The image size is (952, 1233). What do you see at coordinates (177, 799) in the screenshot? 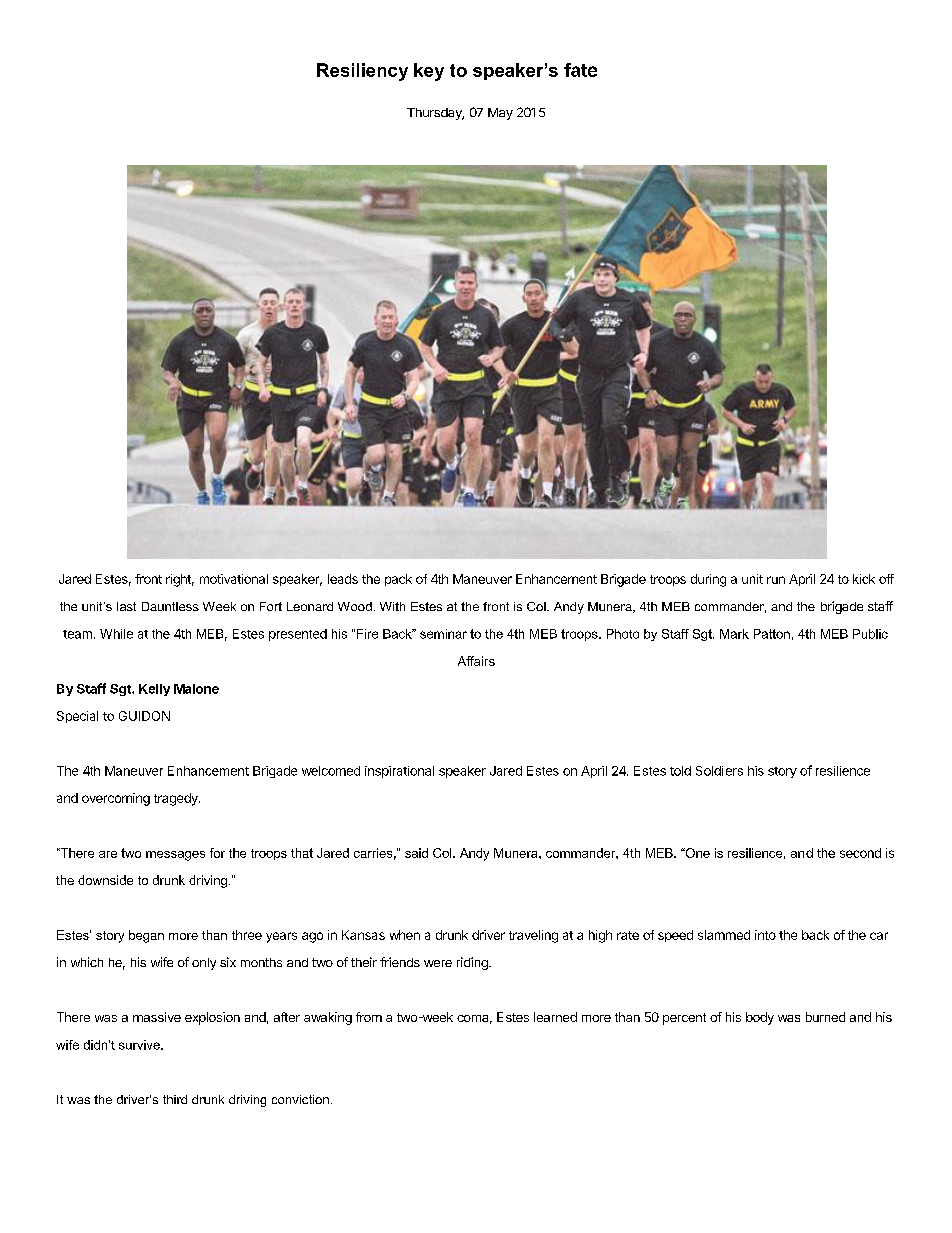
I see `tragedy` at bounding box center [177, 799].
